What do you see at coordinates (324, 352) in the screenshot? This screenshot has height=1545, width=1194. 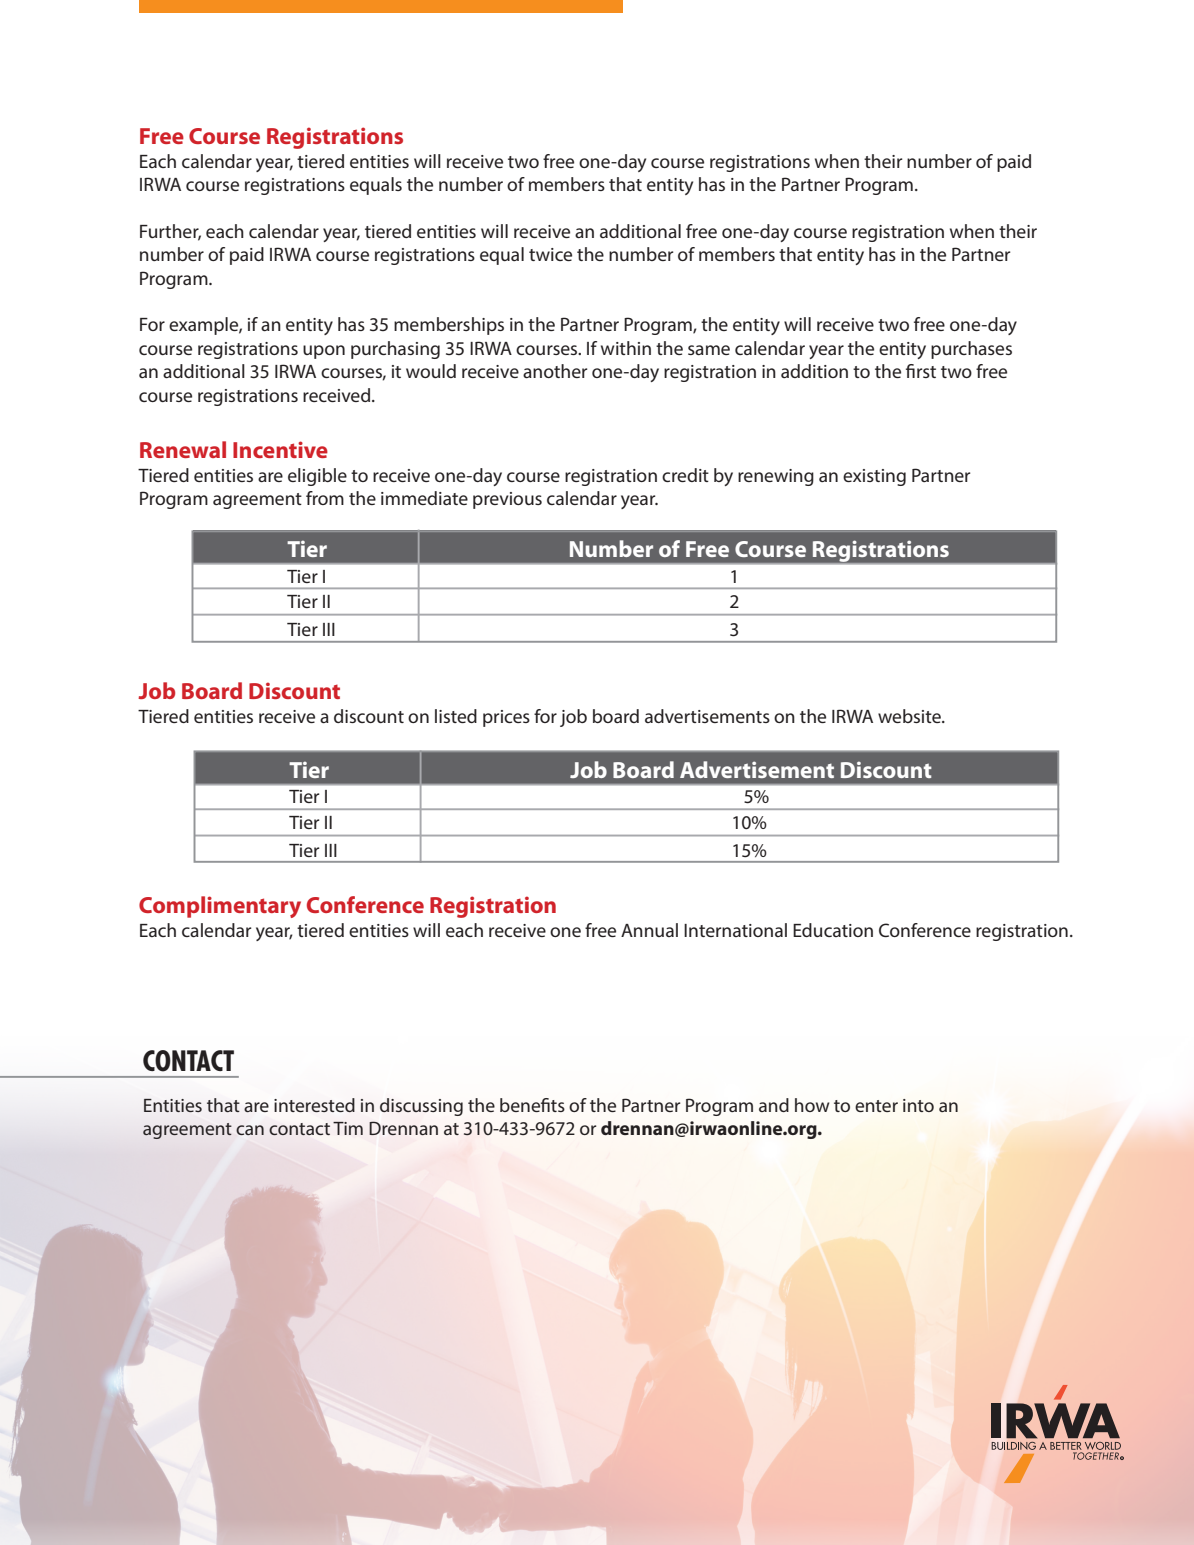 I see `upon` at bounding box center [324, 352].
